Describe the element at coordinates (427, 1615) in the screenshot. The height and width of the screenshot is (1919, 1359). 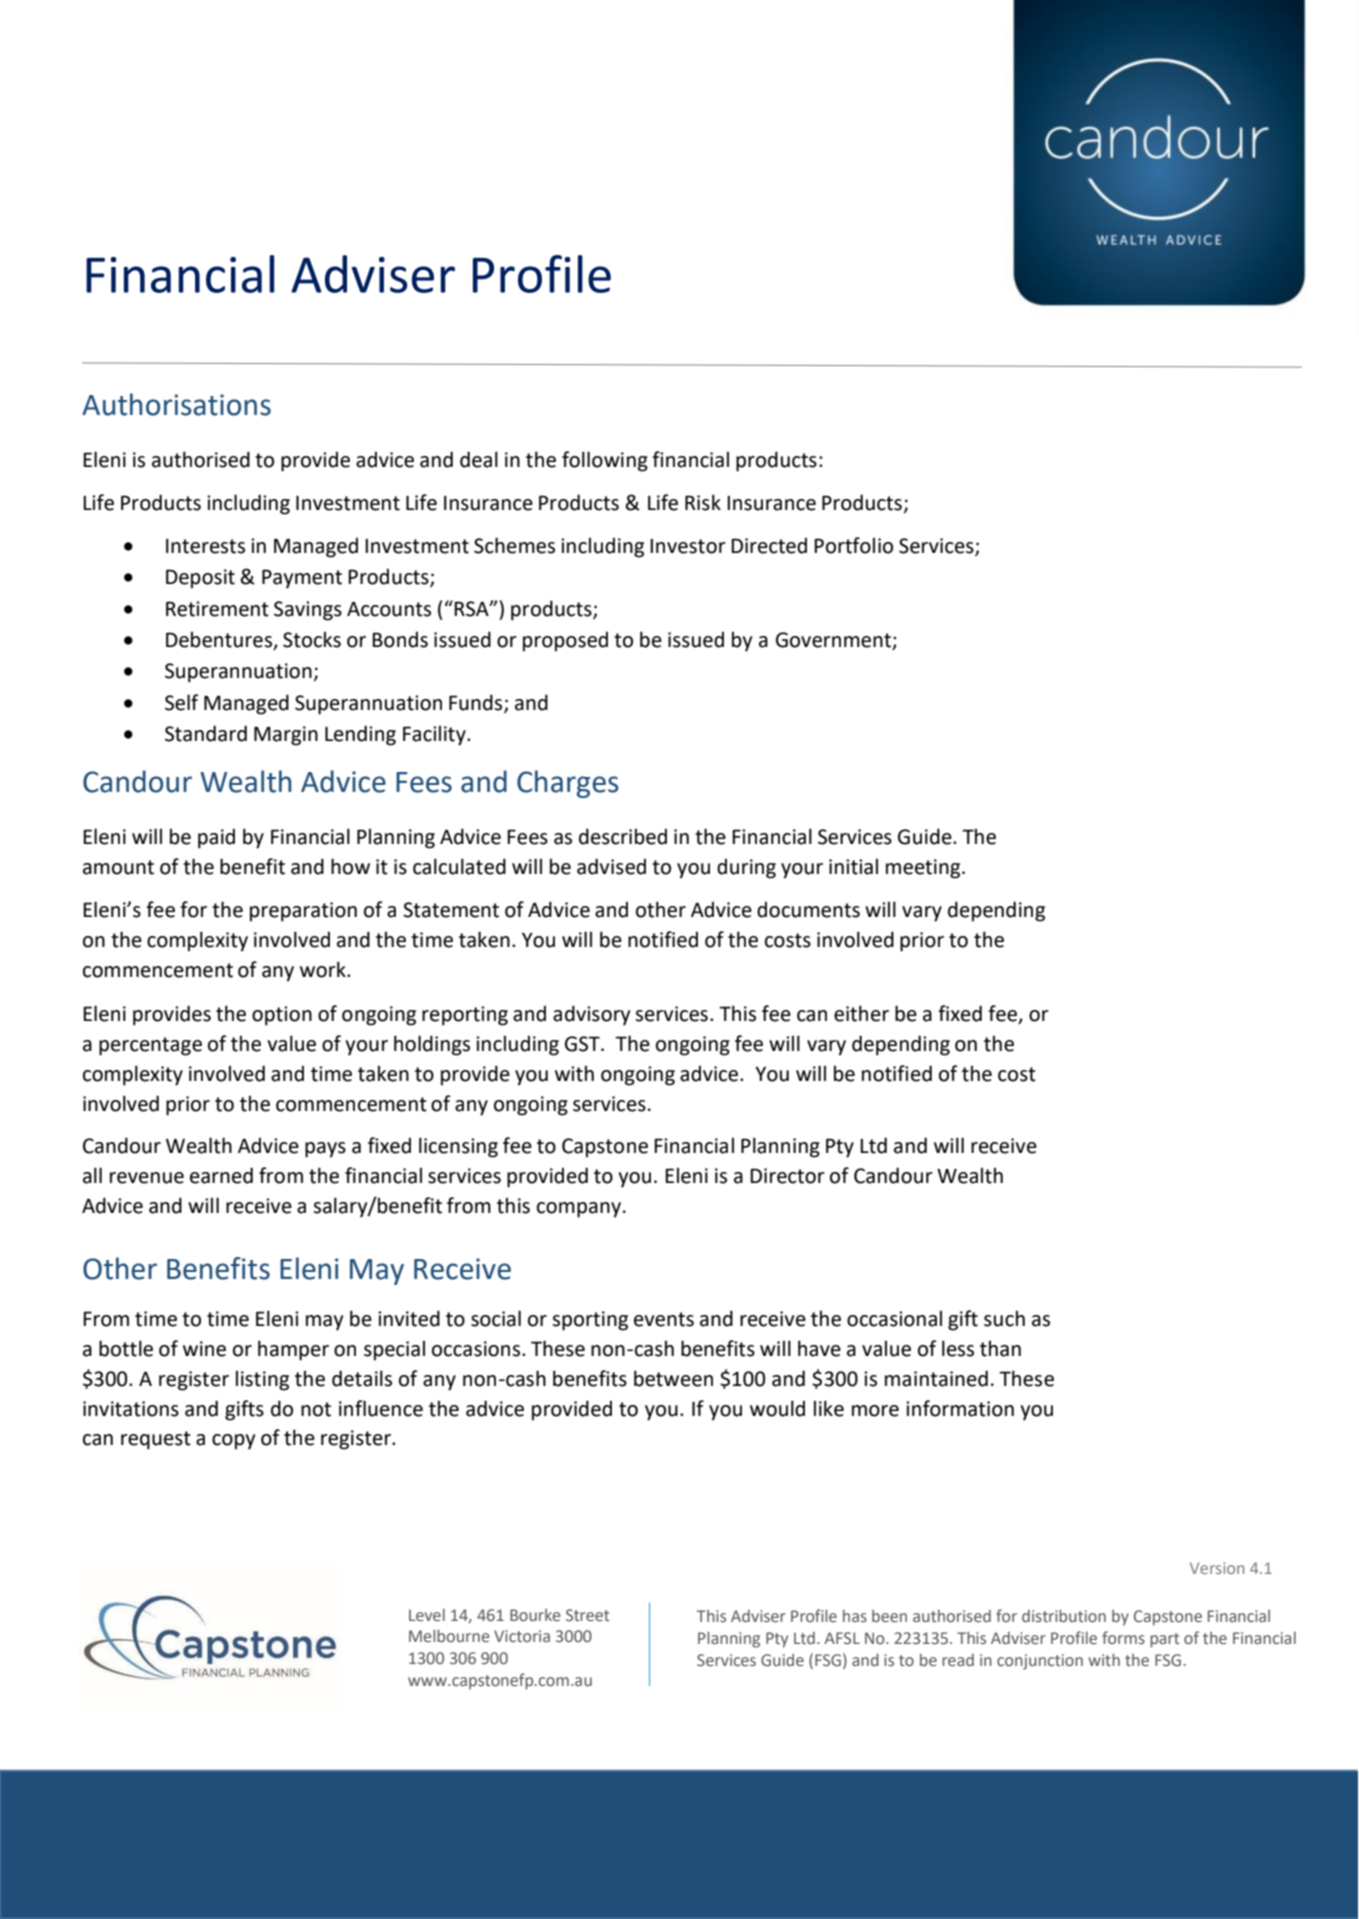
I see `Level` at that location.
